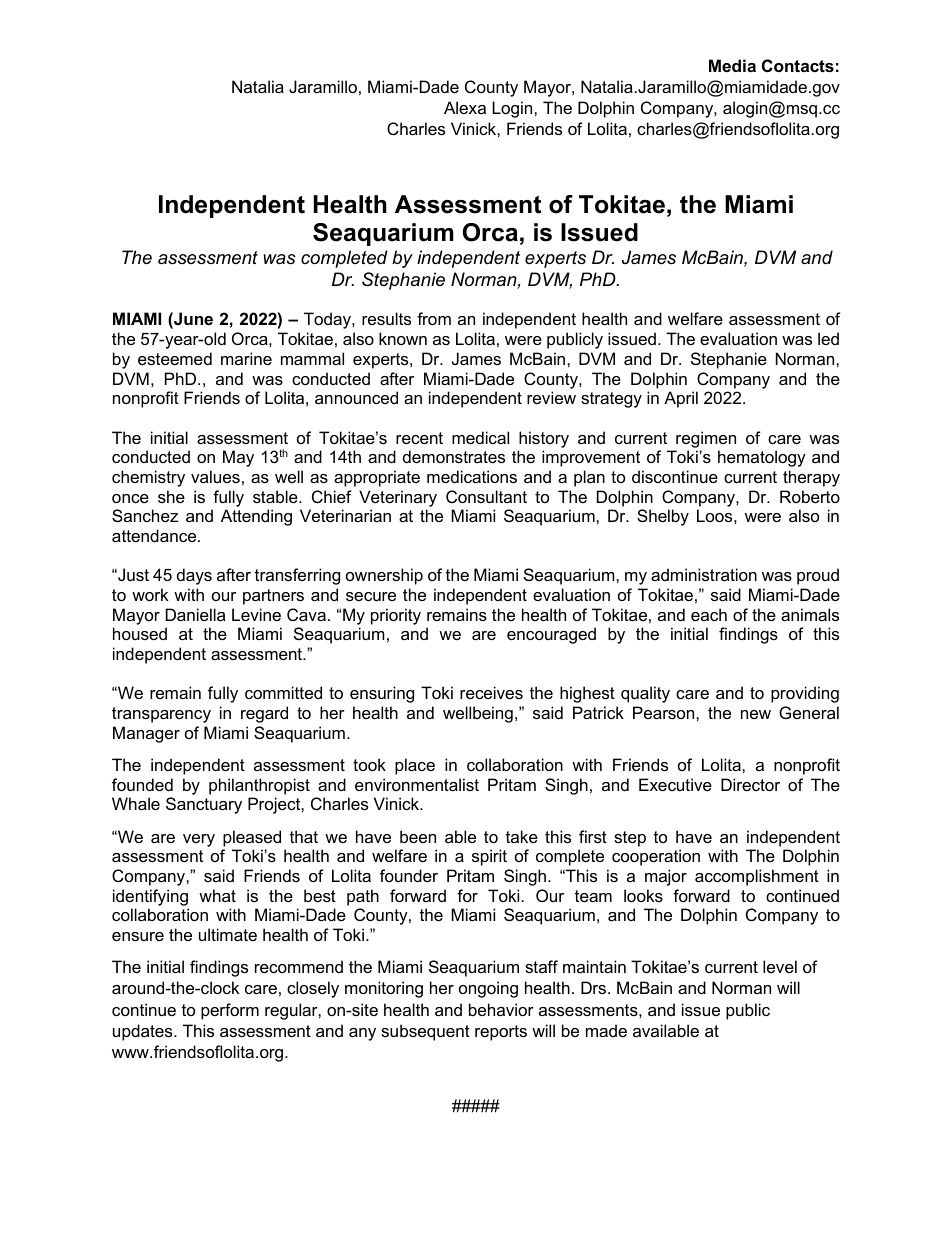  I want to click on administration, so click(704, 574).
